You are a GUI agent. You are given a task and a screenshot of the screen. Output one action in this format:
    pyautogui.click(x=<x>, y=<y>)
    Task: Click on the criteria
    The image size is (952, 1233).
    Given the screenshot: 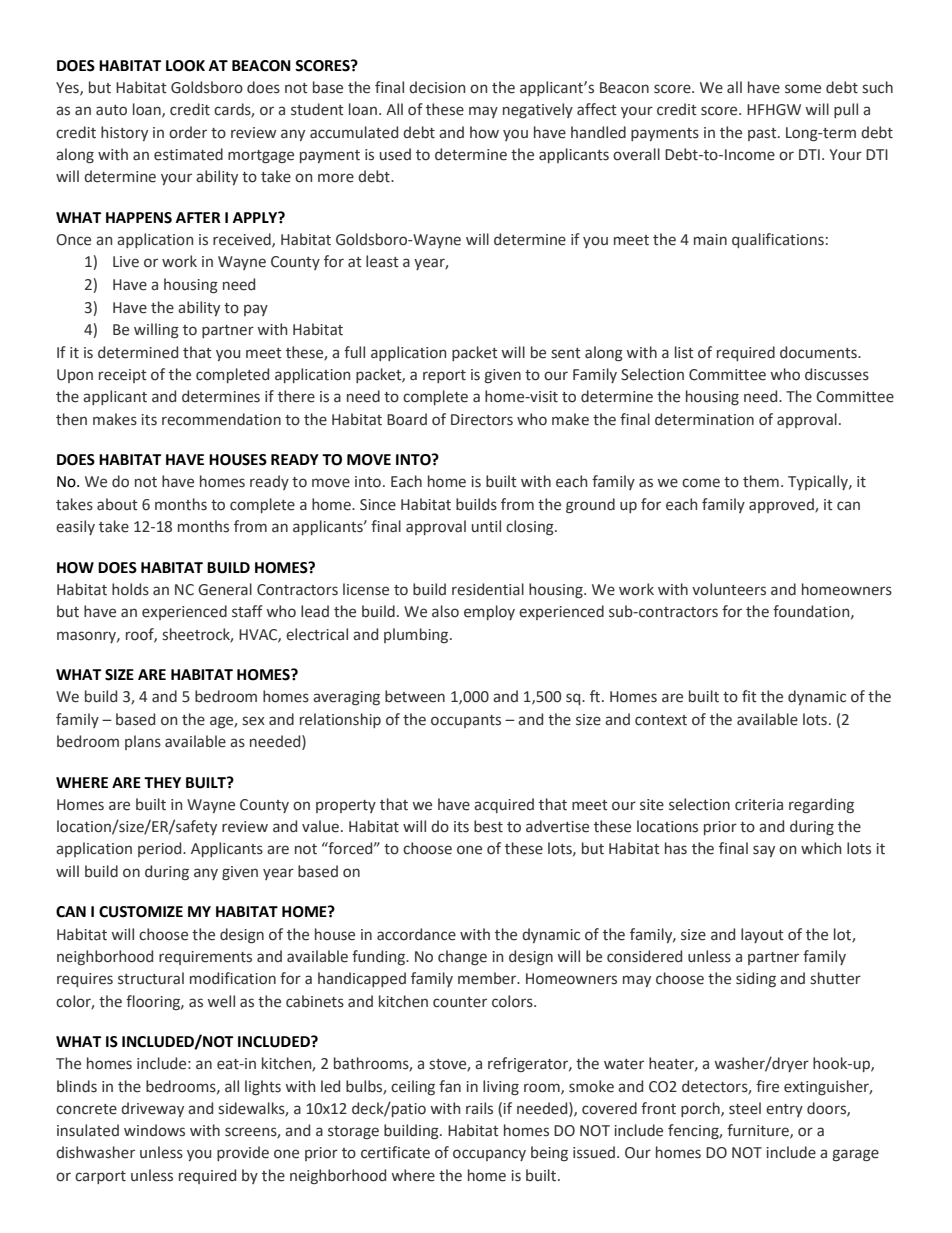 What is the action you would take?
    pyautogui.click(x=759, y=805)
